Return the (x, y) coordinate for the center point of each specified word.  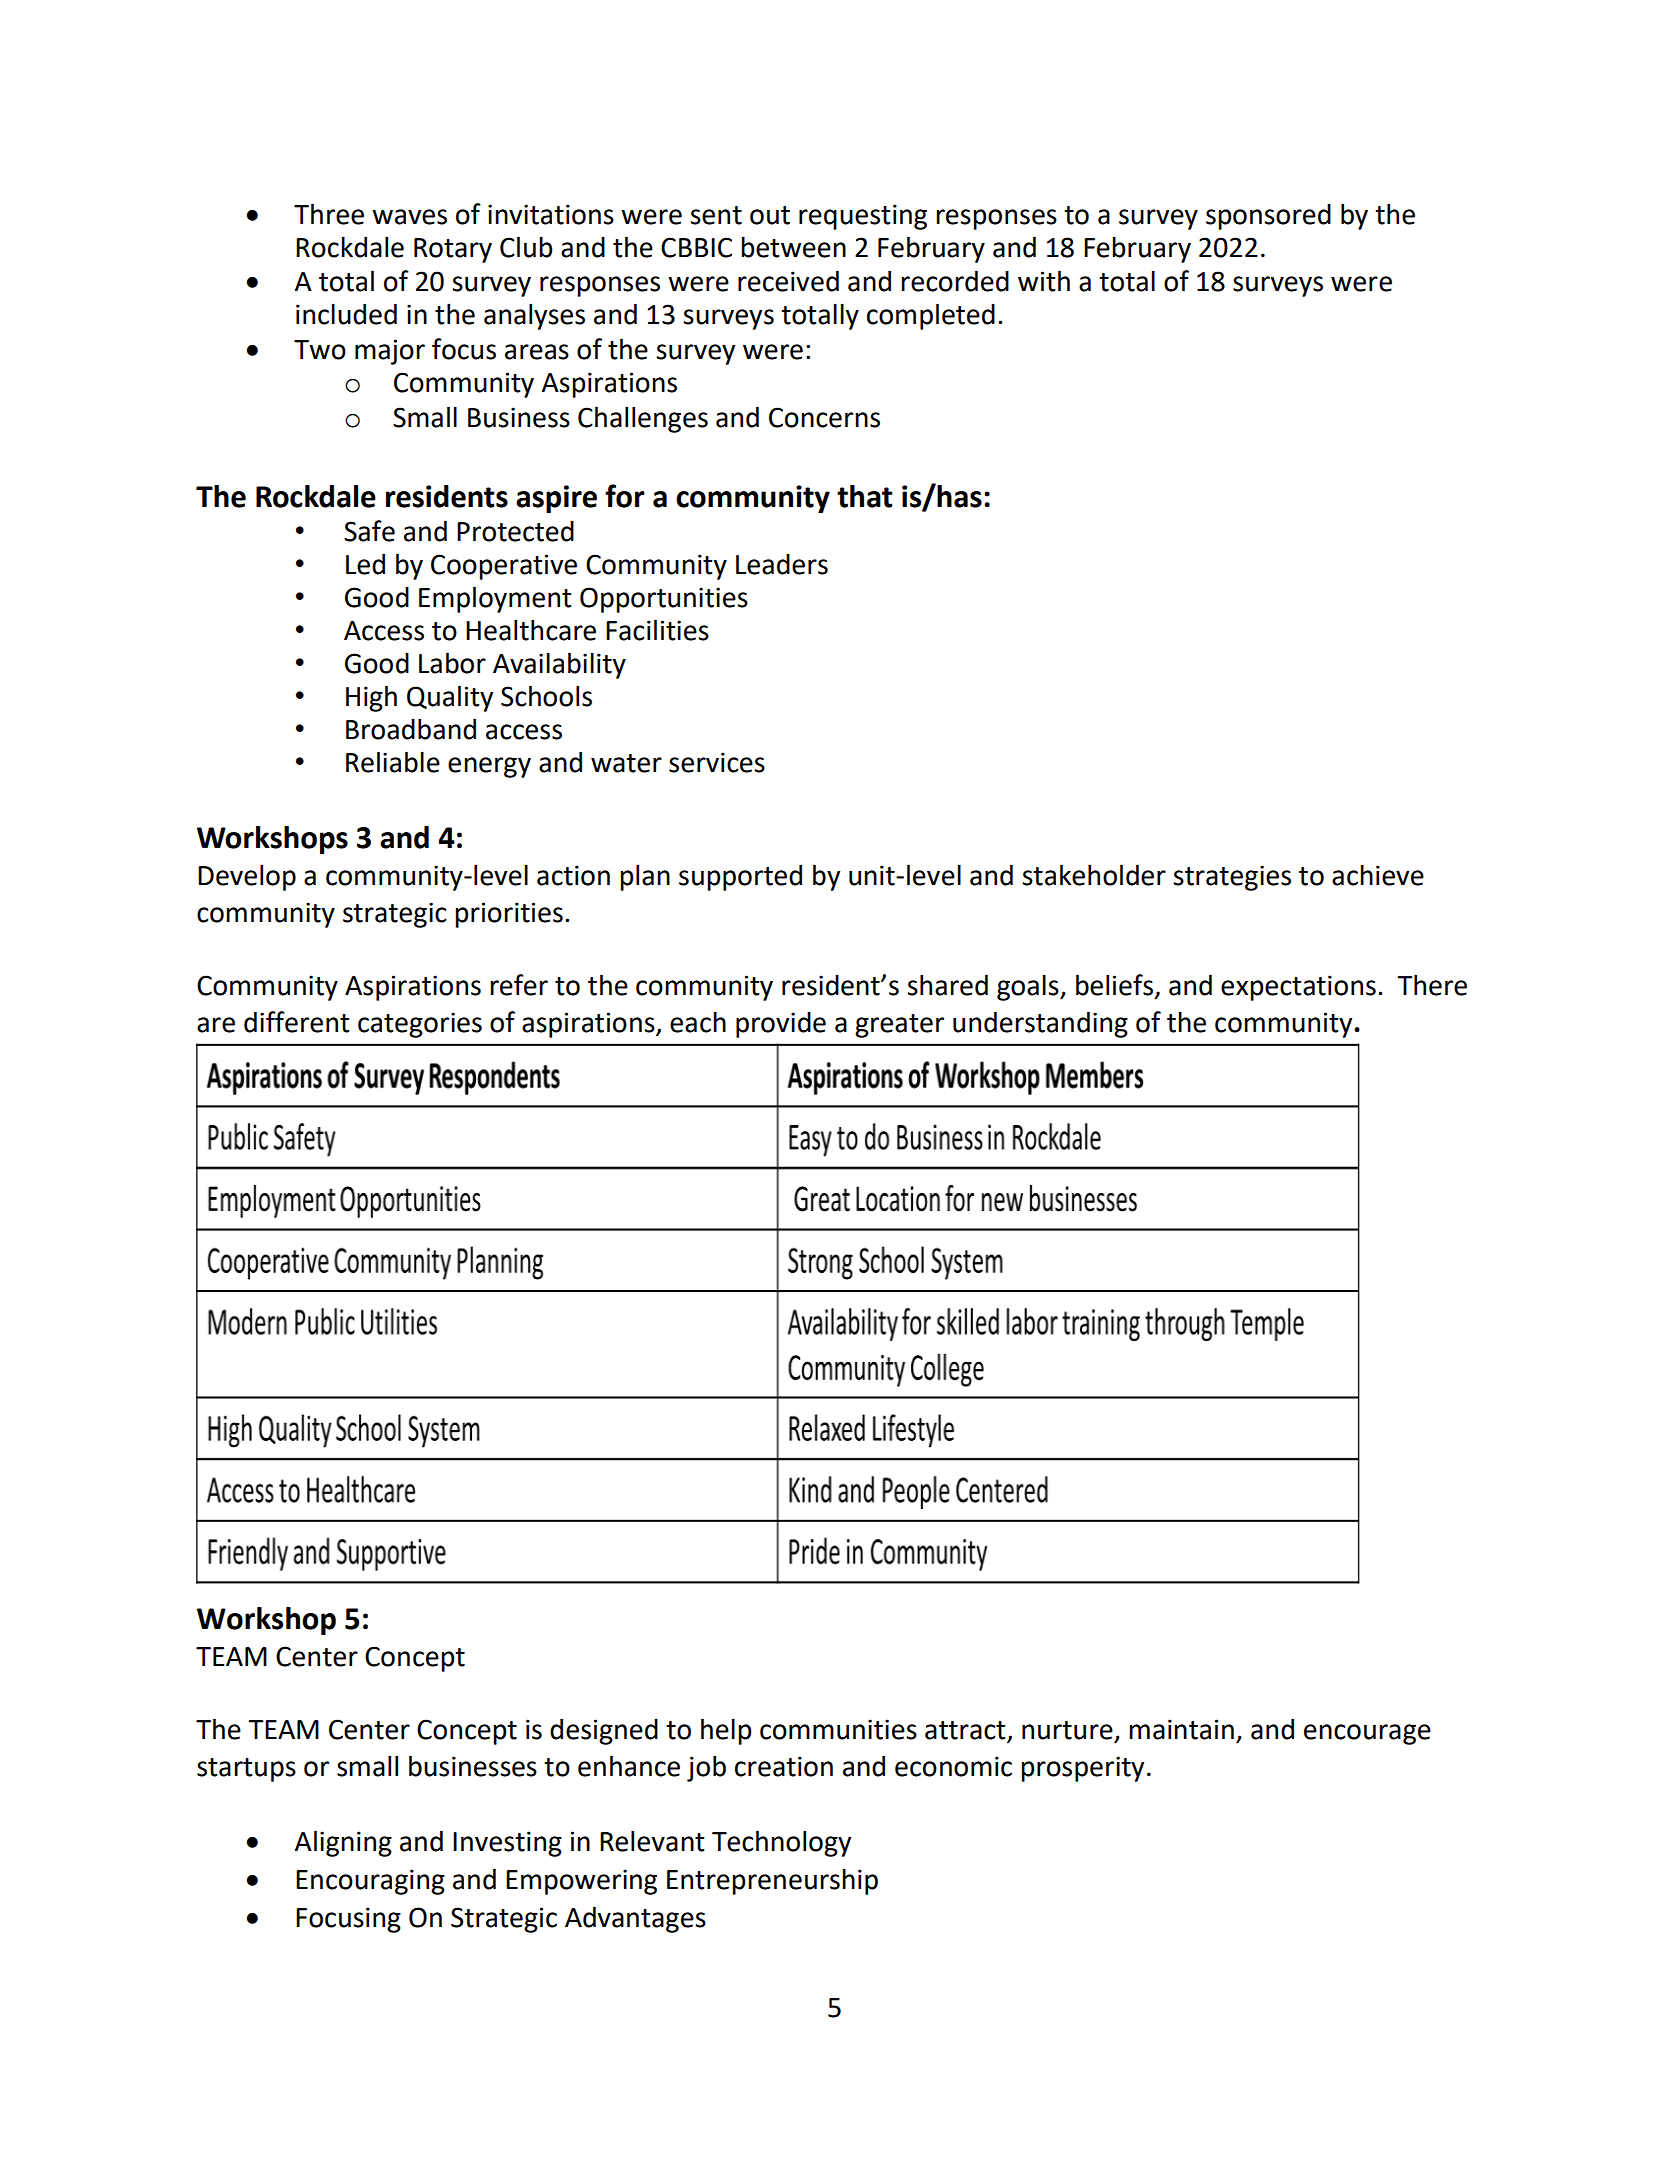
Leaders (782, 564)
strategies (1232, 878)
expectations (1298, 988)
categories (420, 1025)
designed (604, 1731)
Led (365, 564)
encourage (1367, 1734)
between (793, 247)
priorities (509, 915)
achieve (1378, 875)
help (726, 1731)
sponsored (1268, 216)
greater (899, 1026)
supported (740, 877)
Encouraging (370, 1882)
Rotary (453, 250)
